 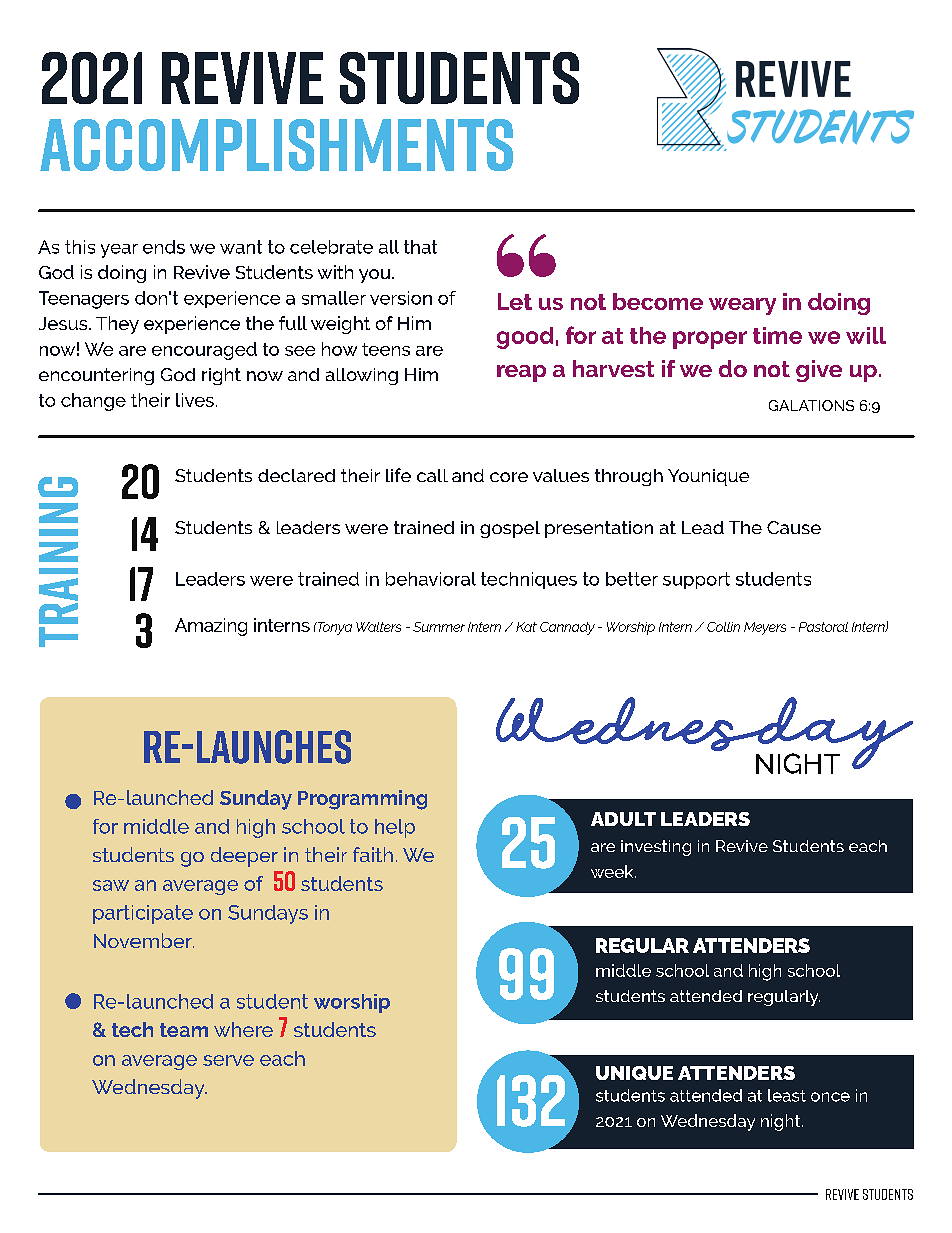 I want to click on ADULT, so click(x=623, y=819).
